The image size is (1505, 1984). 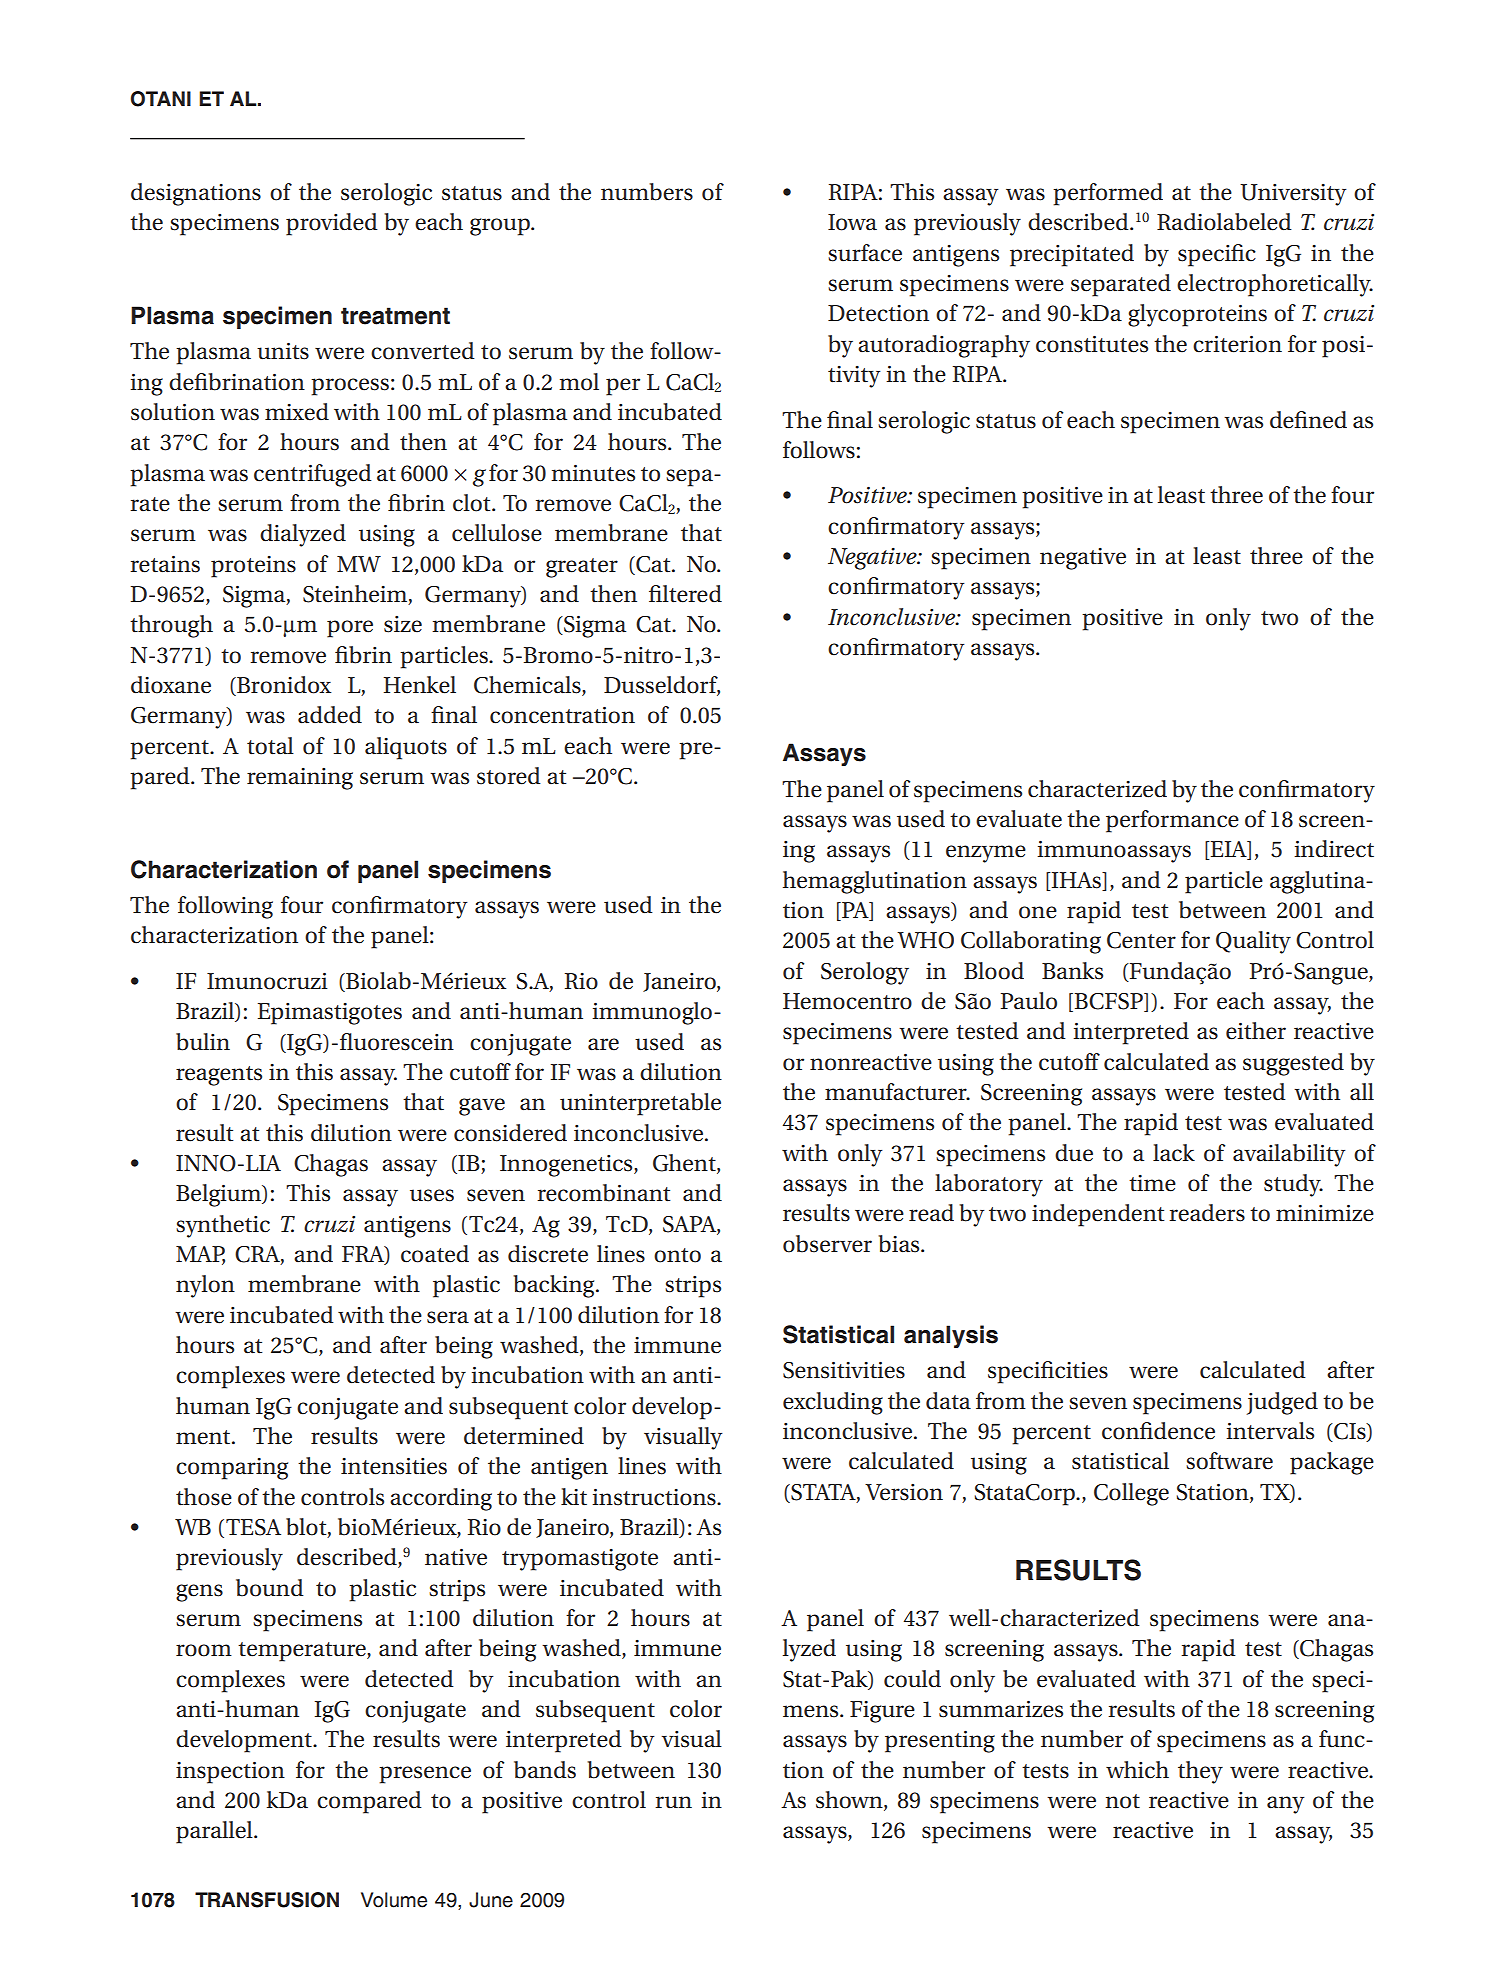 I want to click on either, so click(x=1256, y=1031).
